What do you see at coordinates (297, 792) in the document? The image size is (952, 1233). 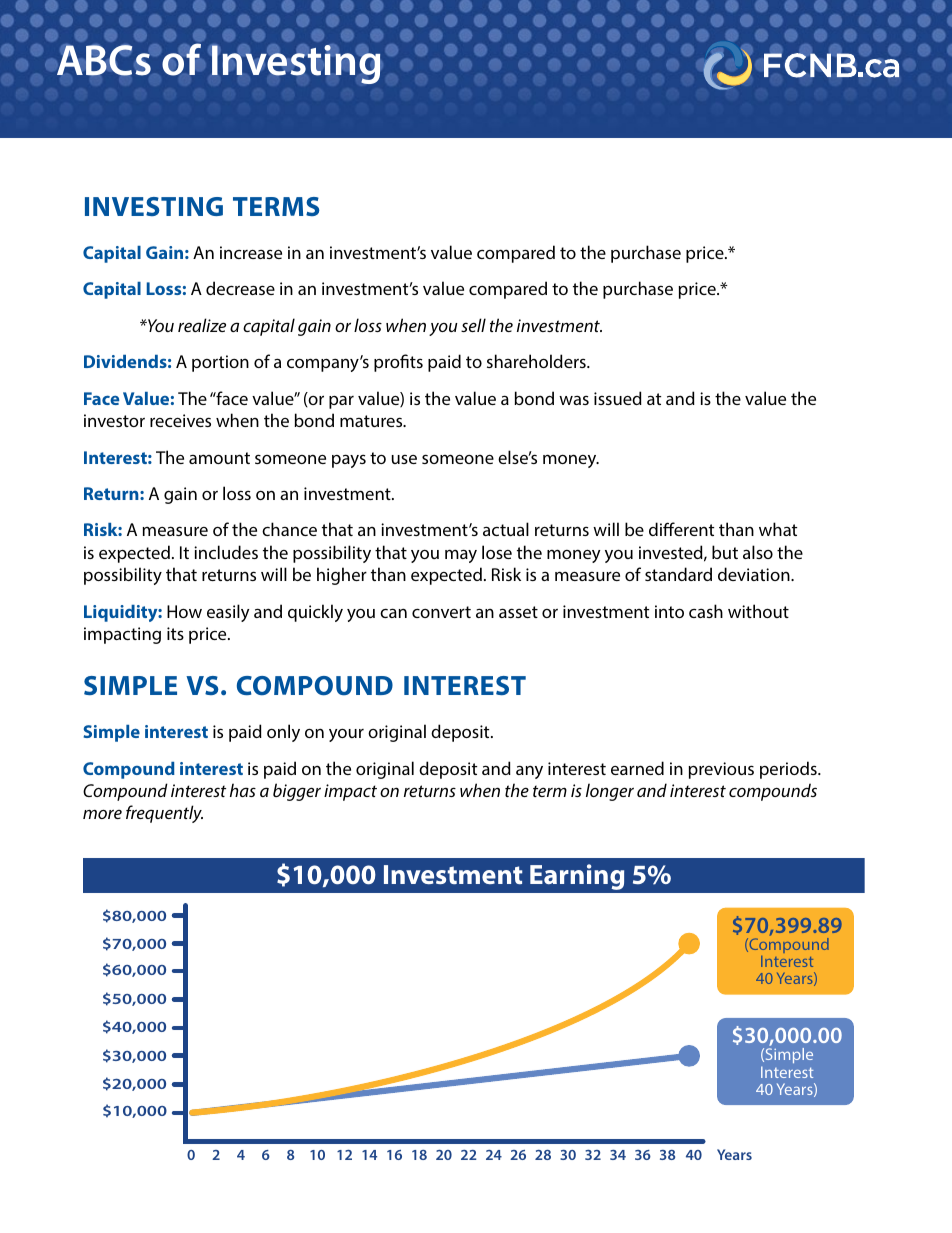 I see `bigger` at bounding box center [297, 792].
